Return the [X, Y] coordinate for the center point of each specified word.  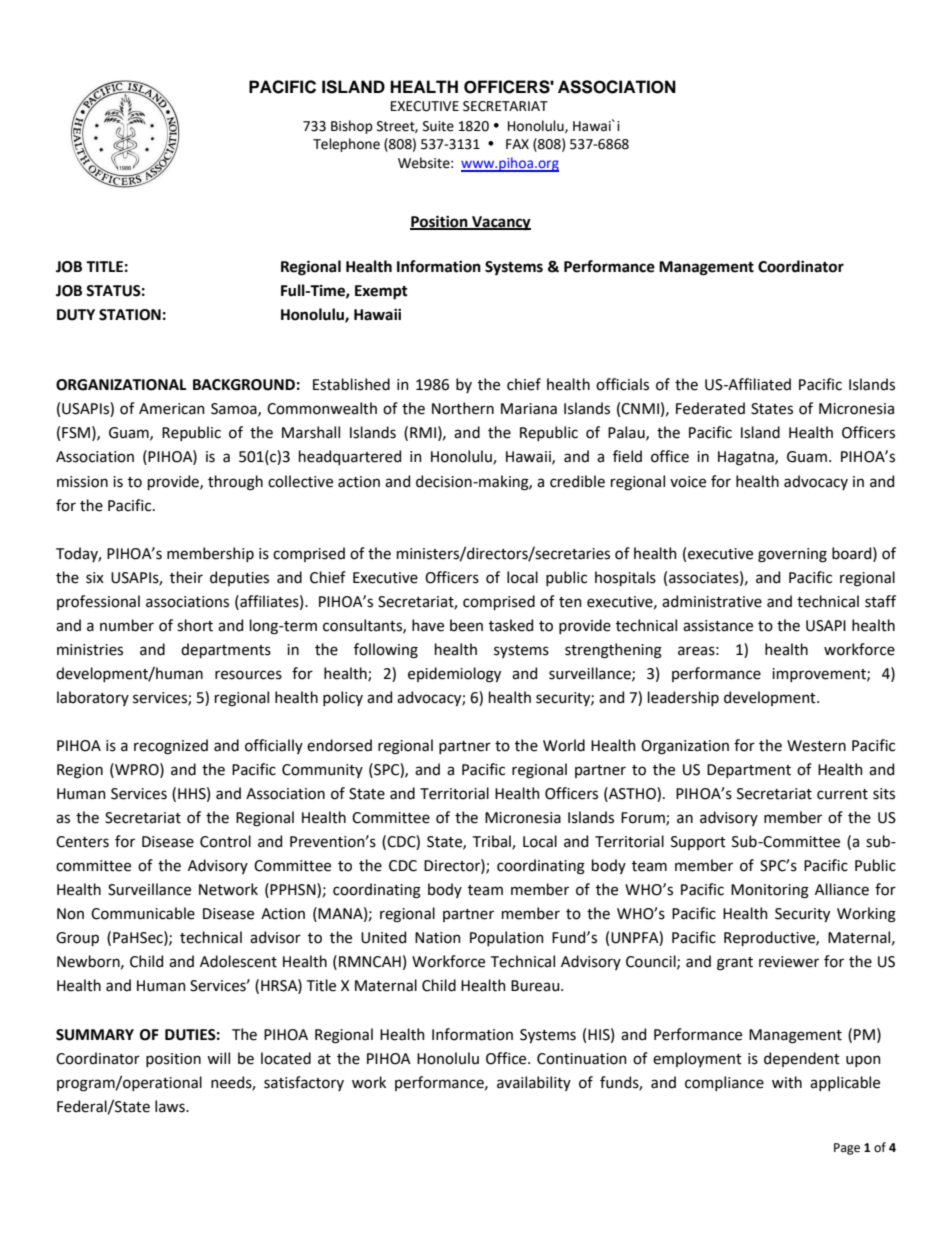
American [172, 409]
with [787, 1082]
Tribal [493, 842]
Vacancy [500, 223]
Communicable [143, 913]
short [195, 625]
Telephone [346, 145]
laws [171, 1106]
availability [534, 1083]
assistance [718, 626]
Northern [463, 408]
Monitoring [770, 891]
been [466, 625]
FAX [517, 144]
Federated [710, 408]
